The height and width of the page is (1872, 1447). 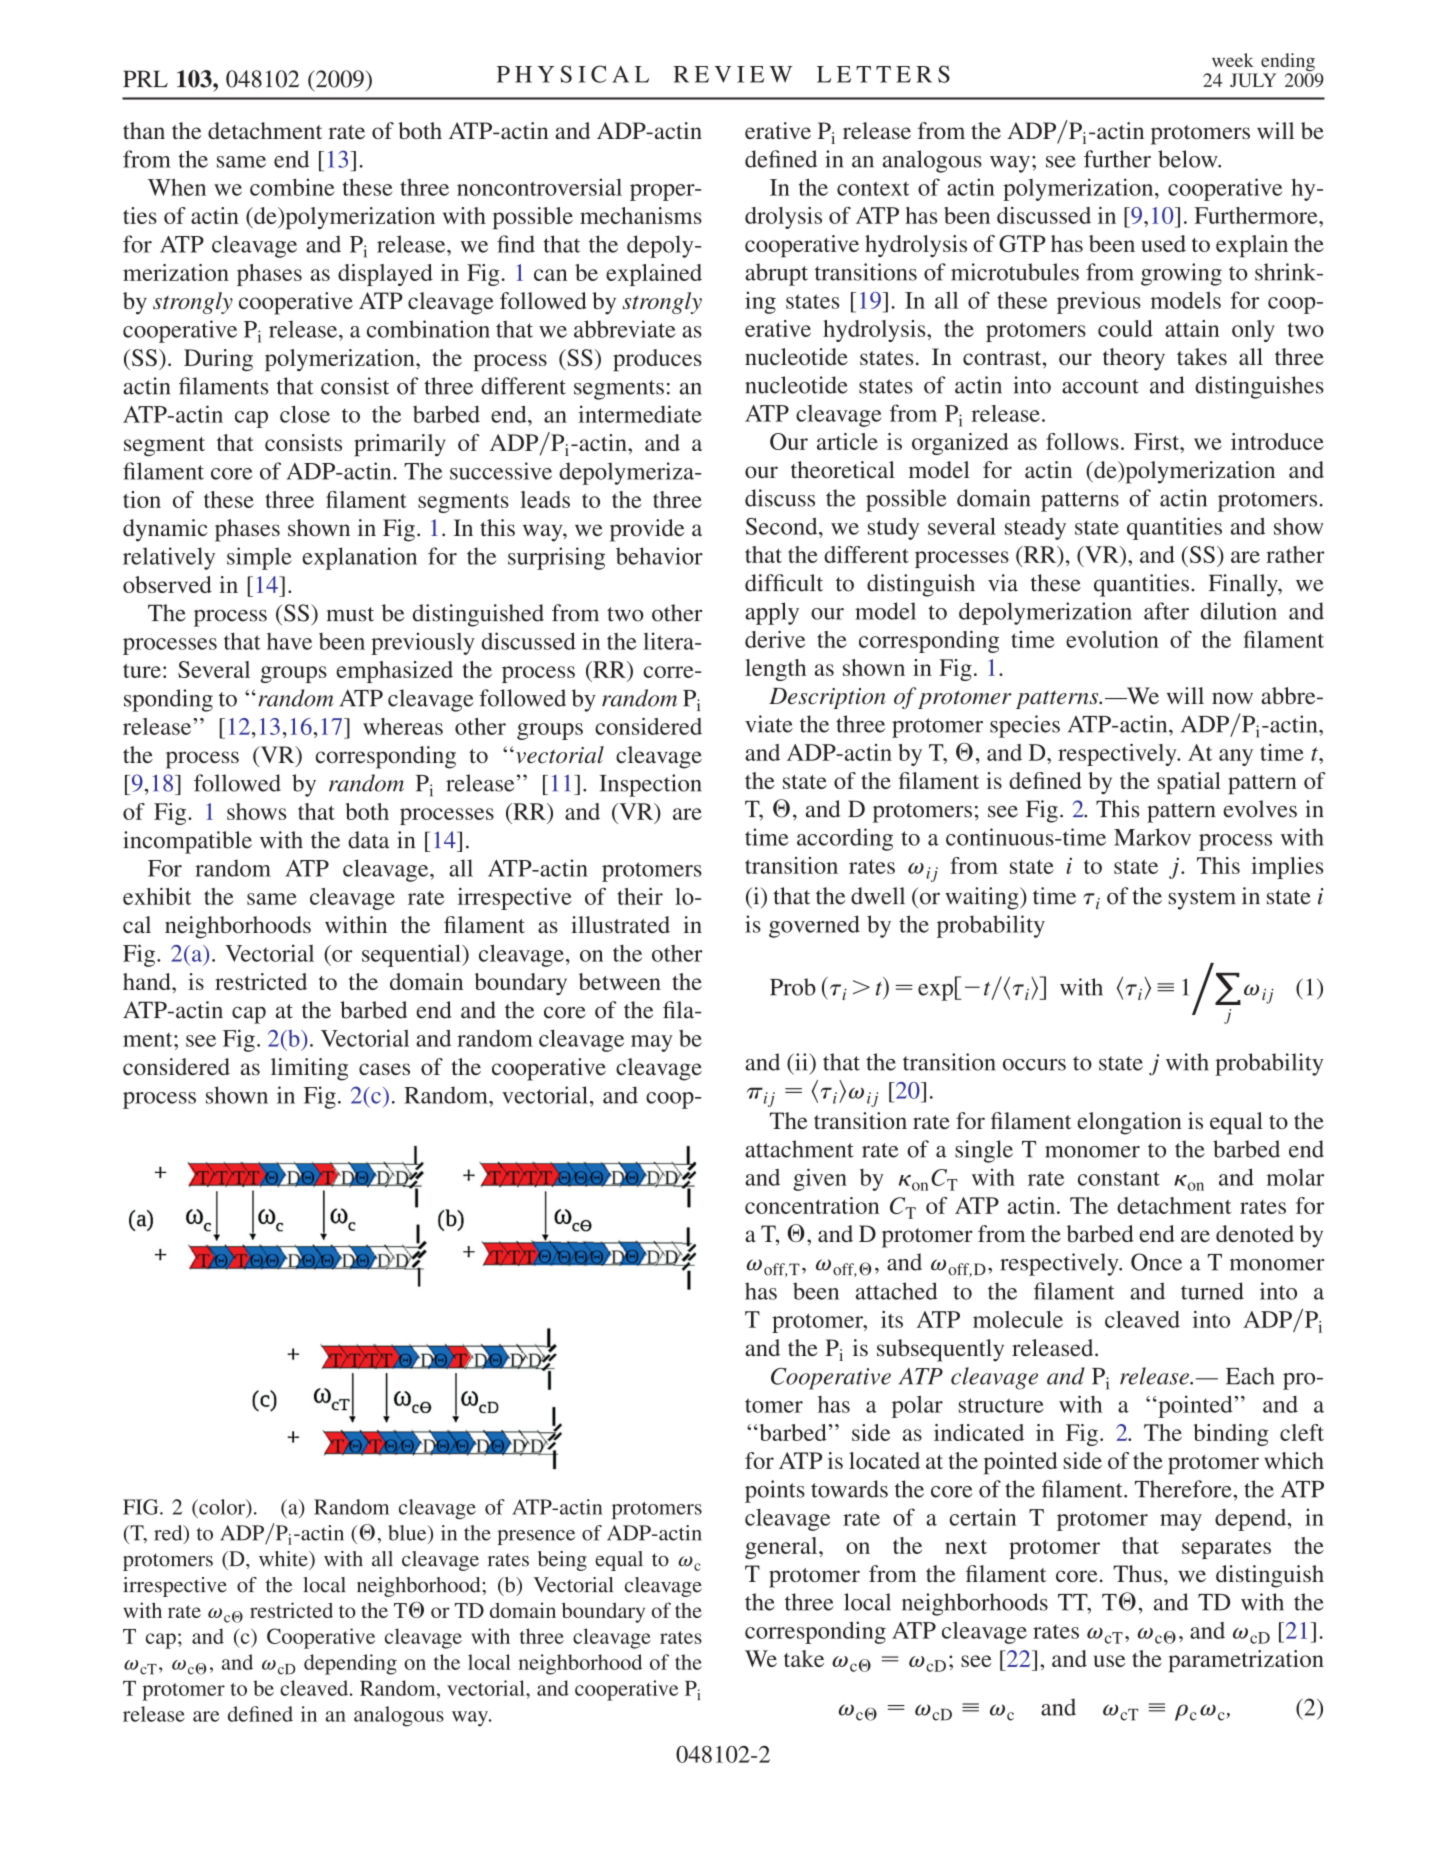 I want to click on combine, so click(x=292, y=187).
